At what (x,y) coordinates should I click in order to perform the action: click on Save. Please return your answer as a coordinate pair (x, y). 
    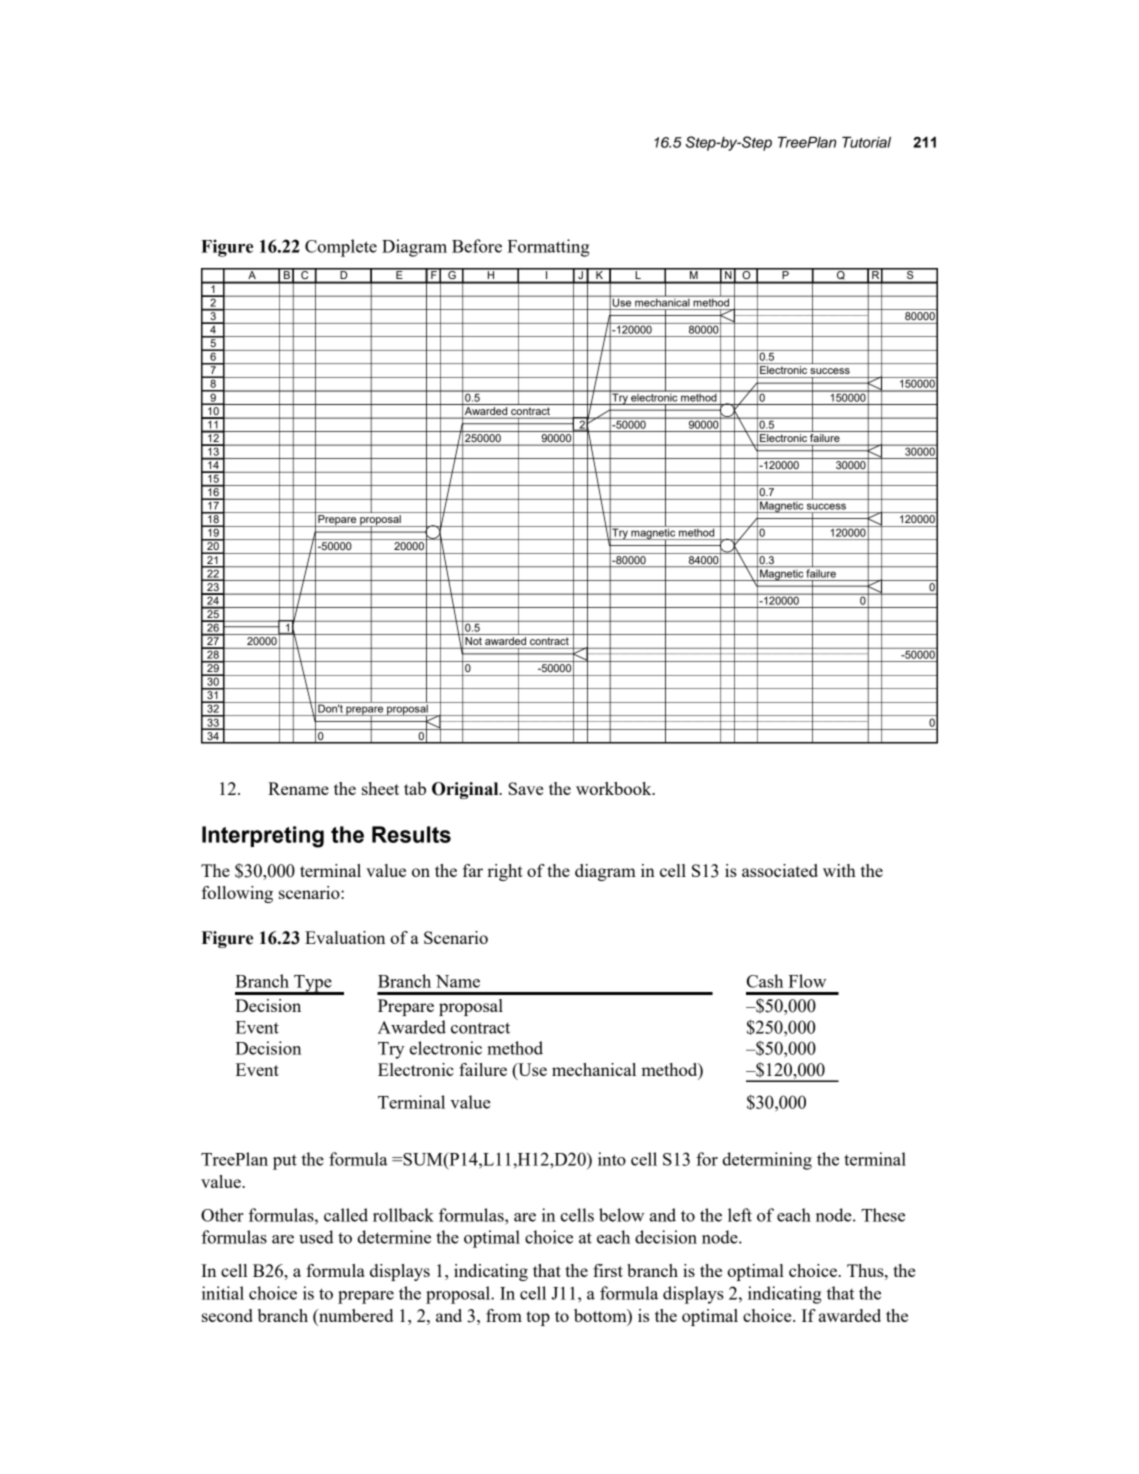
    Looking at the image, I should click on (526, 788).
